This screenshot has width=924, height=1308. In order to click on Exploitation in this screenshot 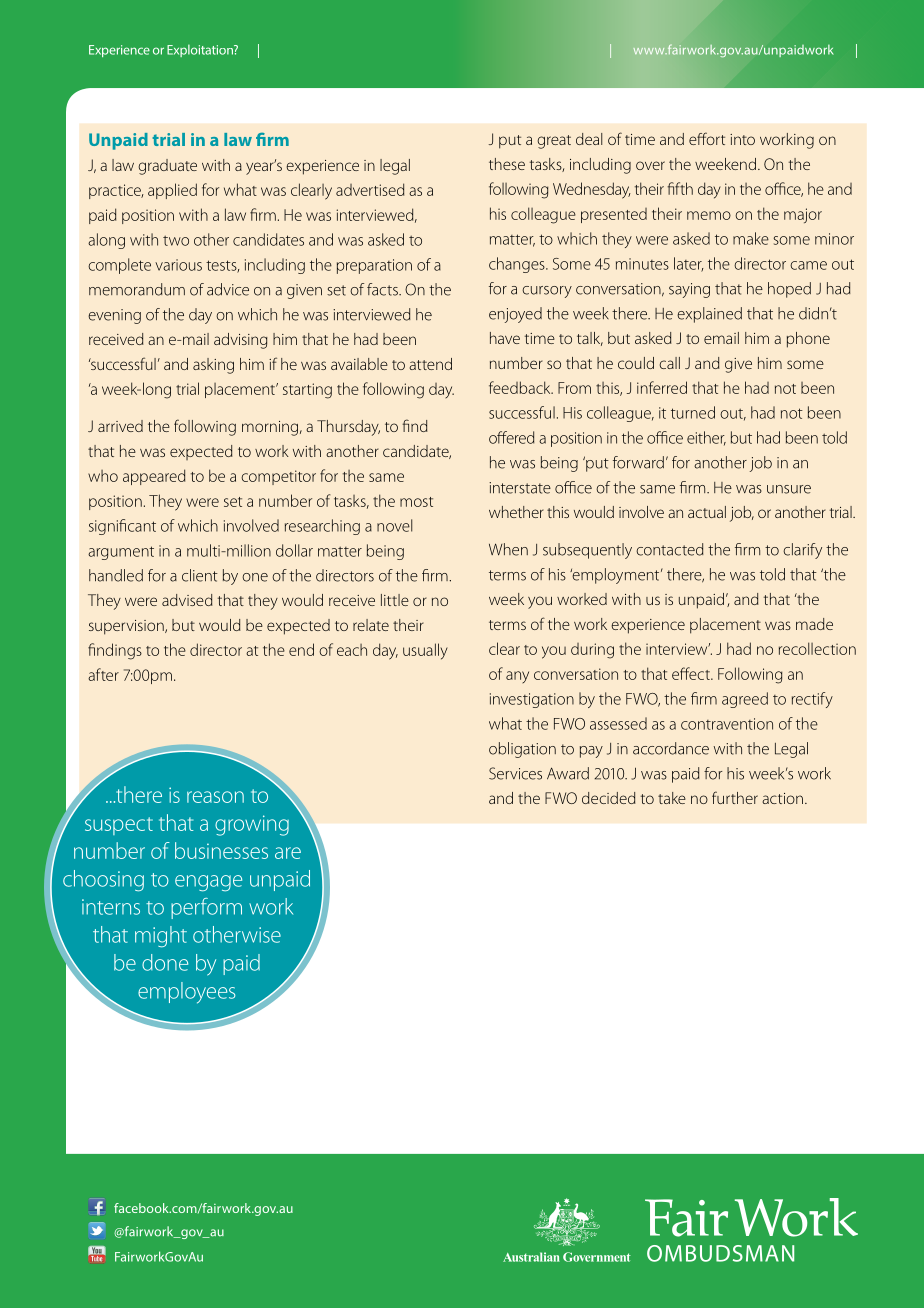, I will do `click(201, 50)`.
